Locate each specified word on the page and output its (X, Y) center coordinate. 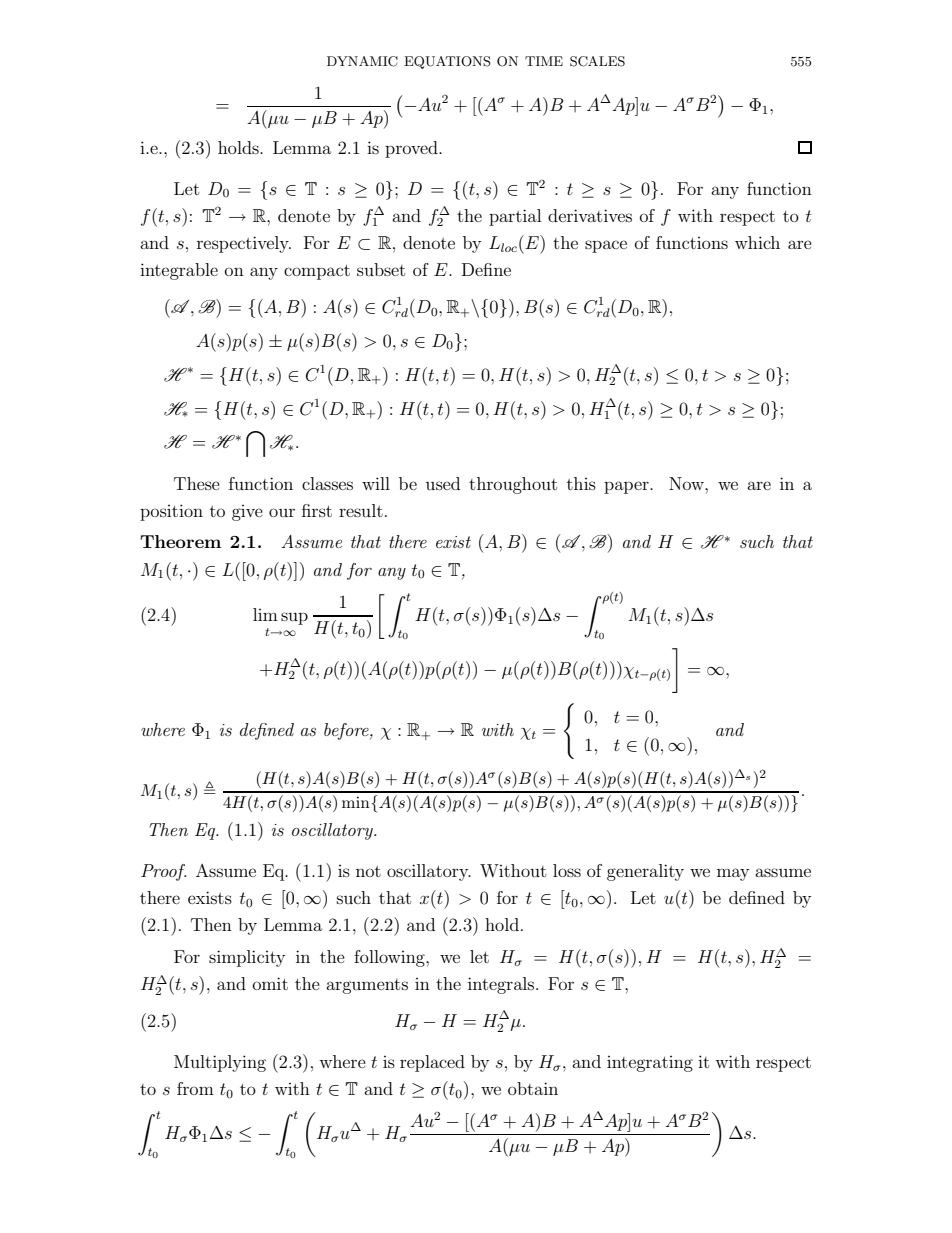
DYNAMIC (362, 61)
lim (265, 614)
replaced (432, 1063)
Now (687, 483)
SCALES (597, 61)
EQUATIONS (447, 62)
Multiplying (220, 1063)
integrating (650, 1064)
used (443, 483)
